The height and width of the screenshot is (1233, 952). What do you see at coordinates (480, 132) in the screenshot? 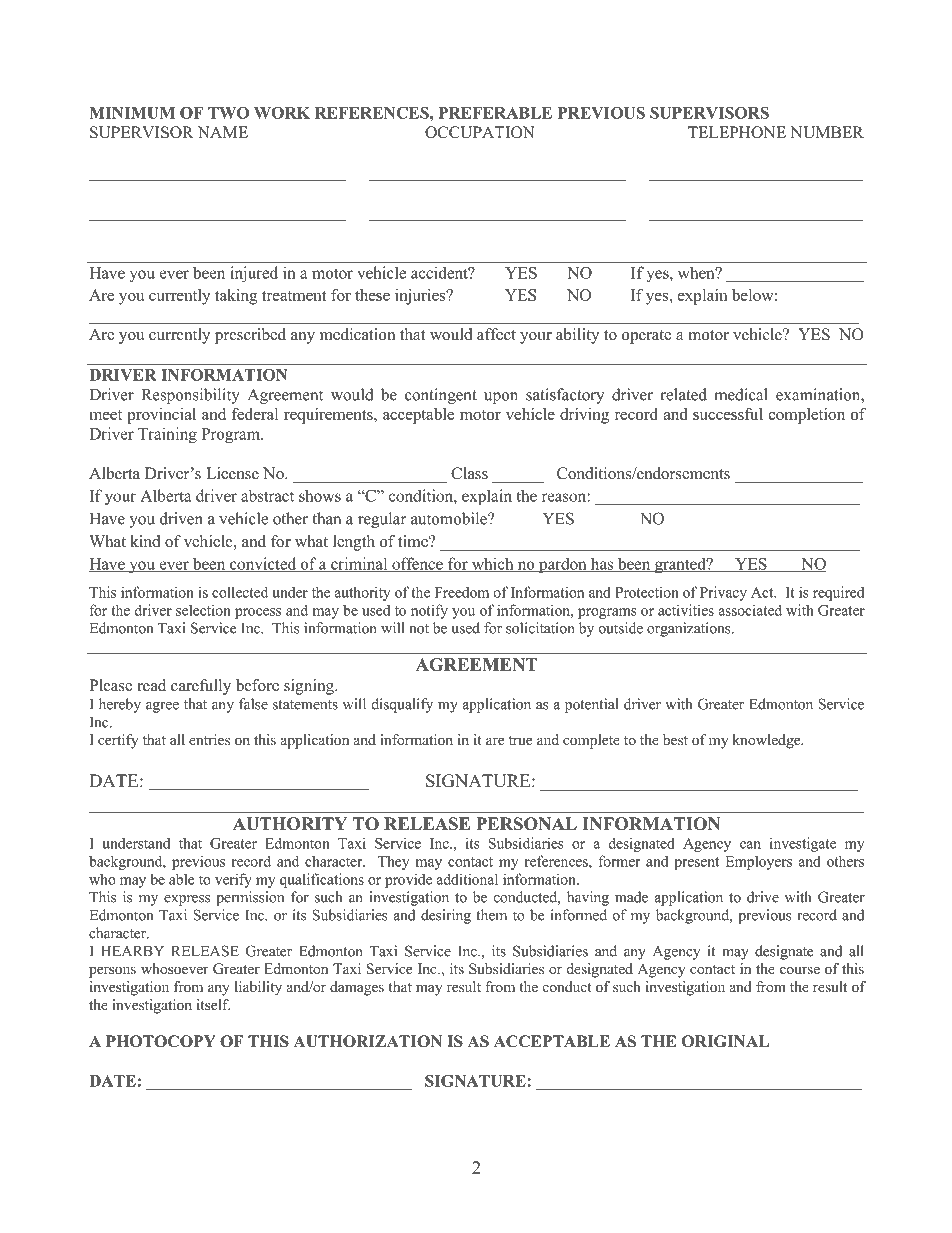
I see `OCCUPATION` at bounding box center [480, 132].
